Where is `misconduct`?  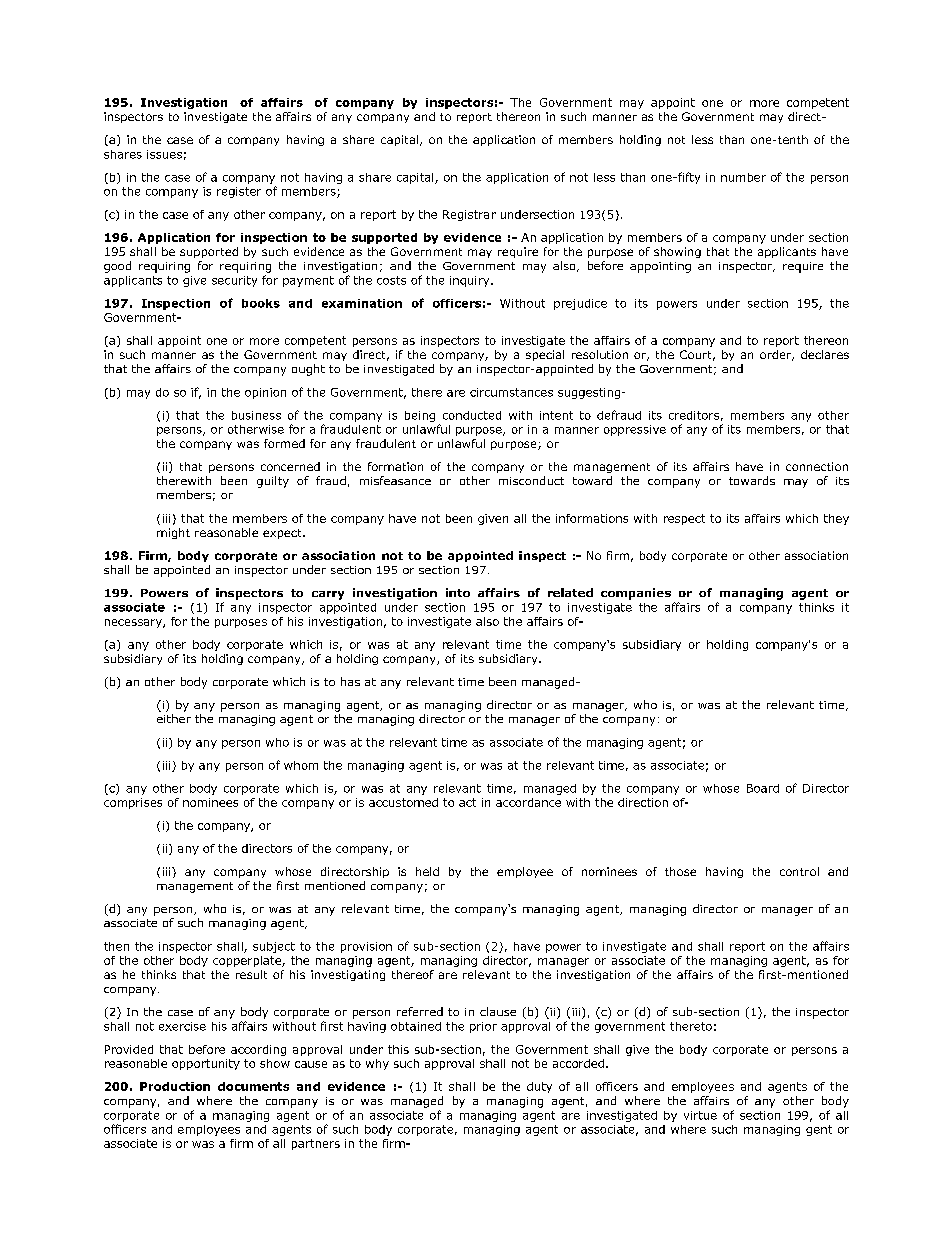
misconduct is located at coordinates (531, 480).
